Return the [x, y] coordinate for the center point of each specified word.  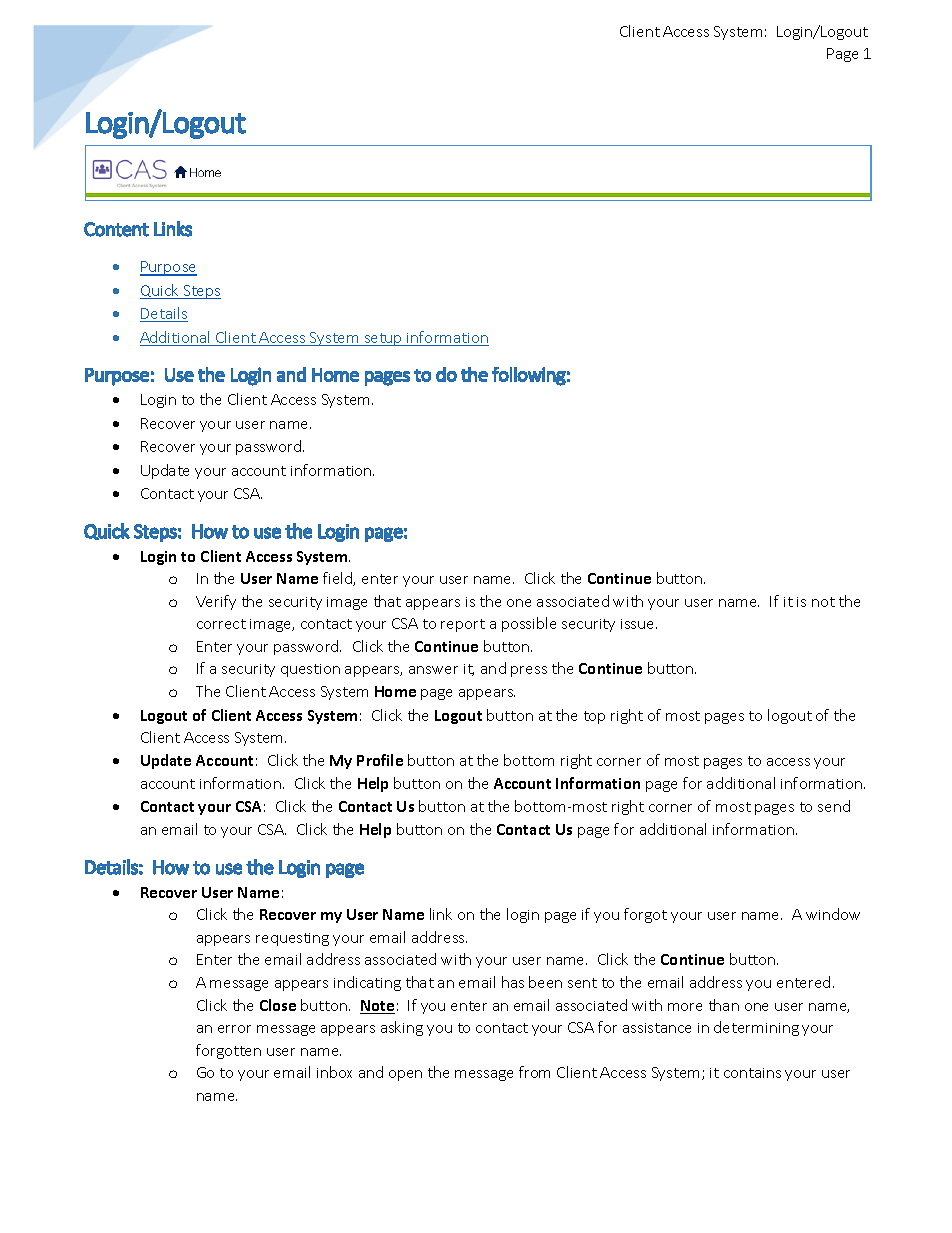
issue [639, 624]
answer [433, 670]
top [594, 717]
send [834, 806]
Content [116, 229]
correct [221, 624]
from [534, 1072]
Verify [216, 602]
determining [756, 1028]
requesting [292, 939]
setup [383, 339]
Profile [380, 760]
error [234, 1029]
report [463, 625]
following [529, 376]
